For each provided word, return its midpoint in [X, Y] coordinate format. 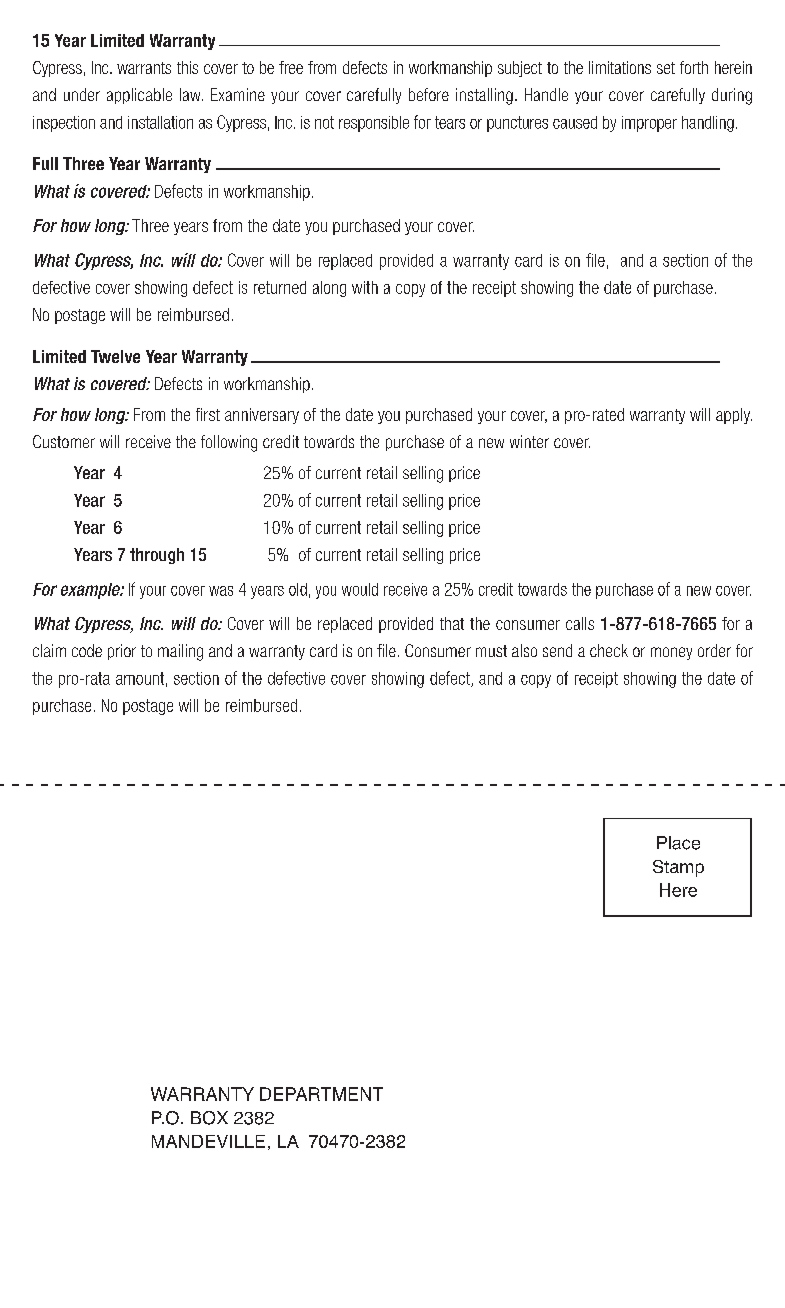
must [491, 651]
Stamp [678, 868]
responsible [374, 124]
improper [649, 124]
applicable [139, 96]
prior [122, 652]
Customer [64, 441]
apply [734, 416]
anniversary [262, 416]
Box [209, 1118]
